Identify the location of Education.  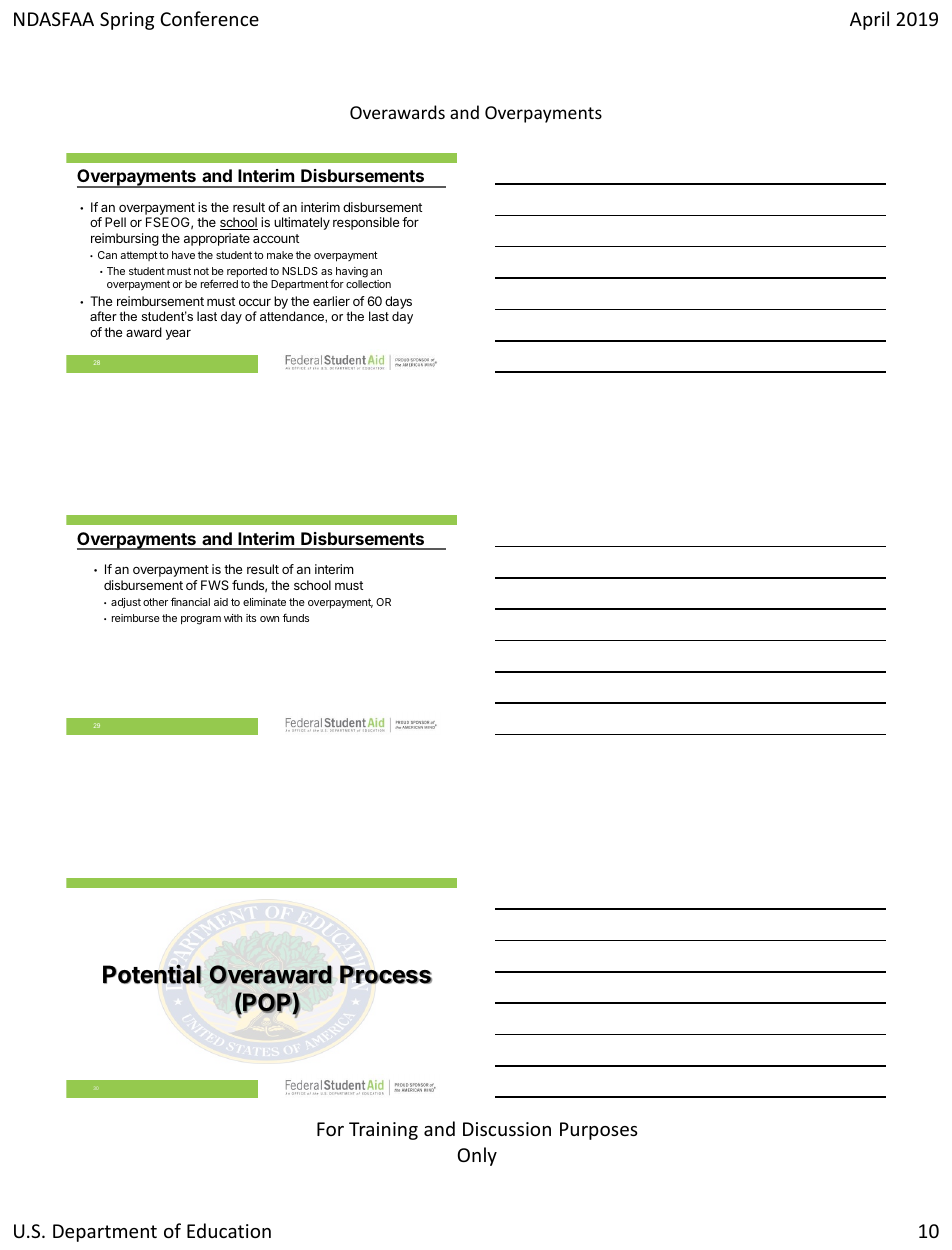
(229, 1230).
